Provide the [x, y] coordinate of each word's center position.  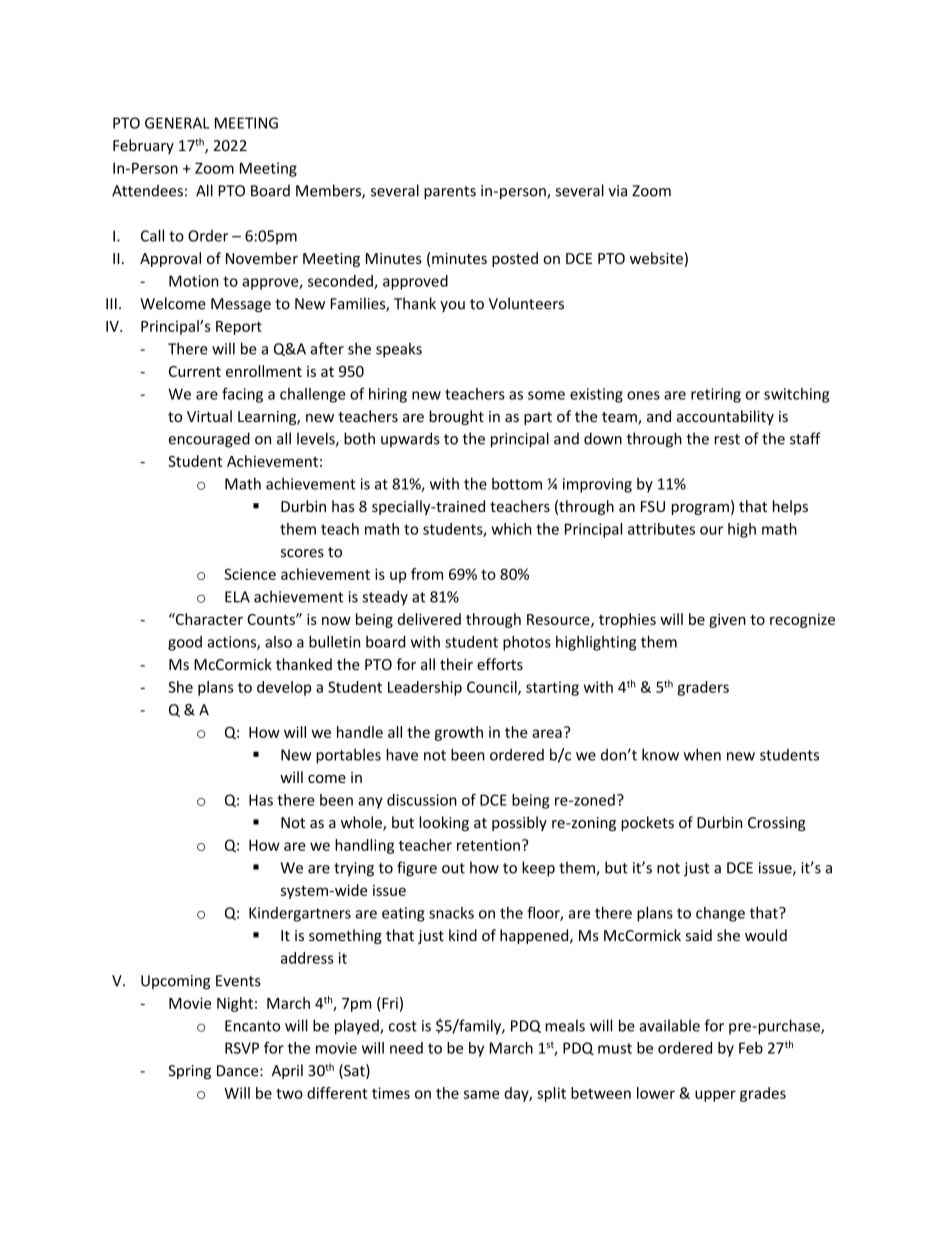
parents [450, 193]
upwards [410, 439]
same [481, 1094]
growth [459, 733]
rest [727, 439]
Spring [189, 1072]
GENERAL [177, 123]
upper [715, 1096]
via [617, 191]
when [702, 754]
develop [284, 688]
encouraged [209, 440]
